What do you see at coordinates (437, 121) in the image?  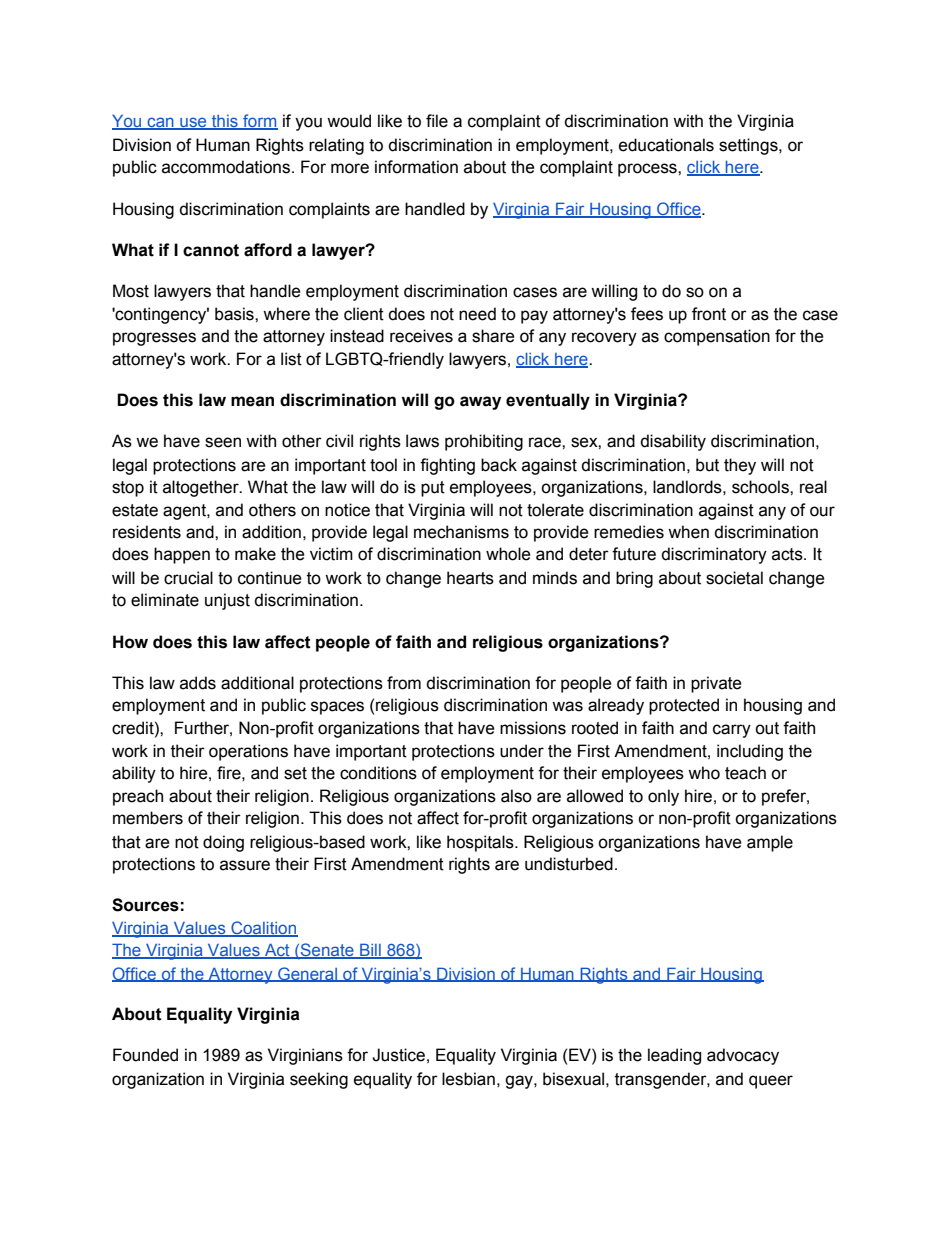 I see `file` at bounding box center [437, 121].
